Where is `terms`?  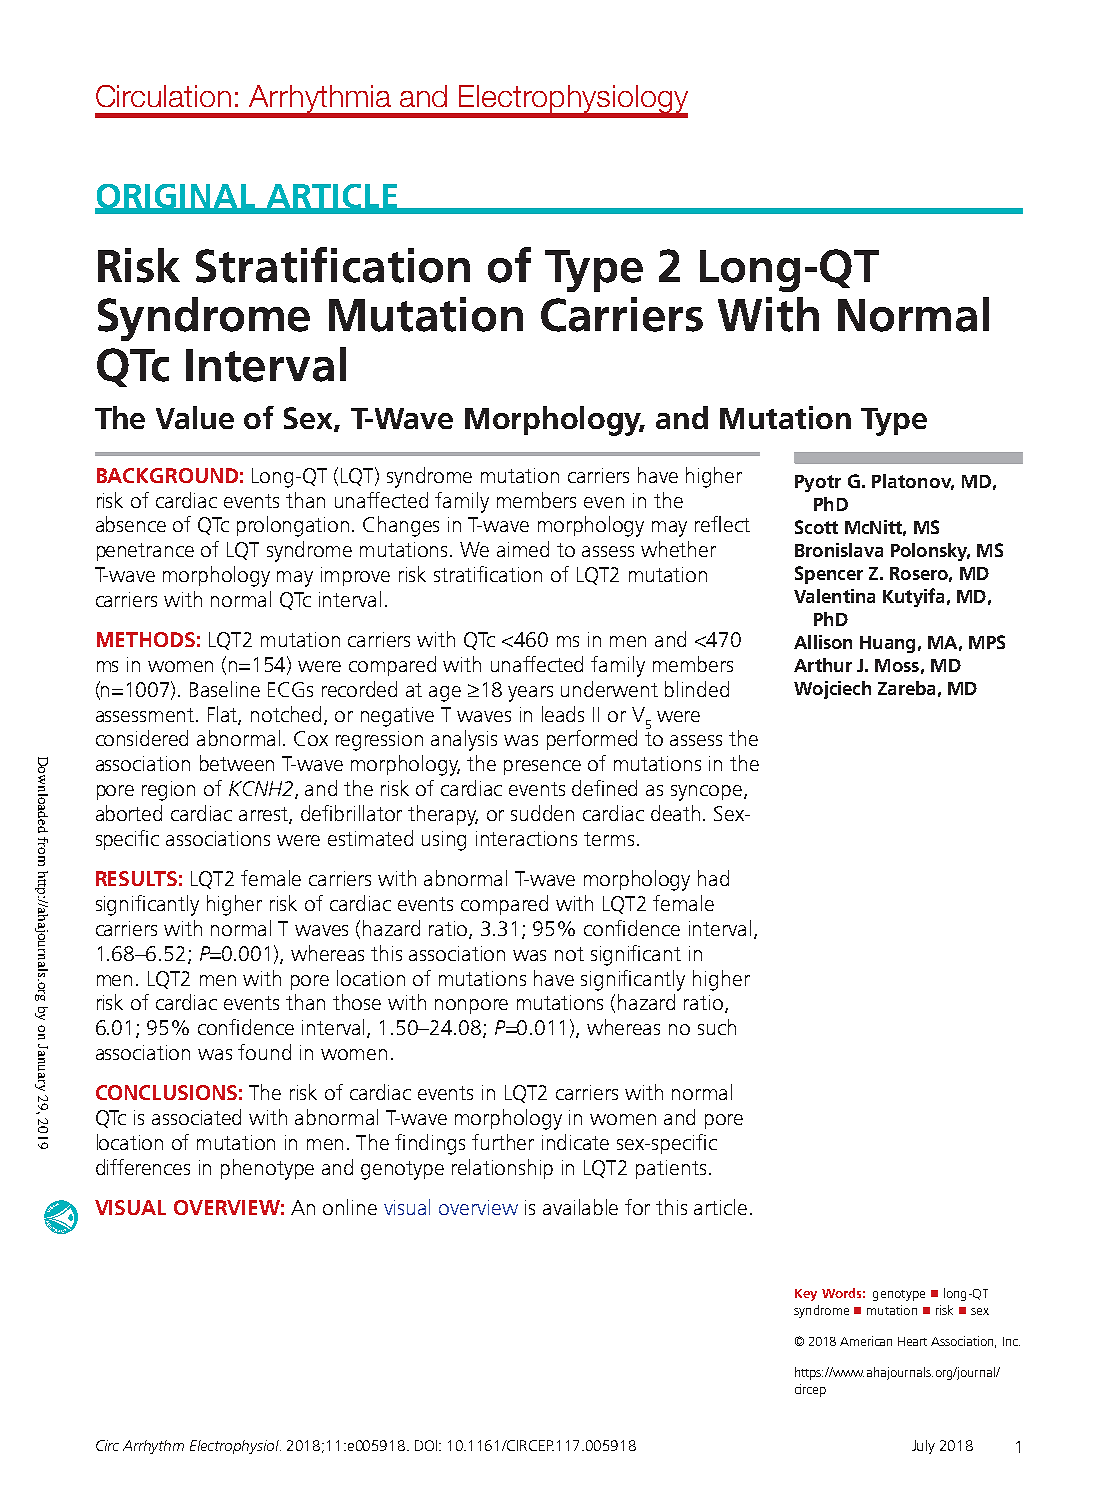 terms is located at coordinates (609, 839).
